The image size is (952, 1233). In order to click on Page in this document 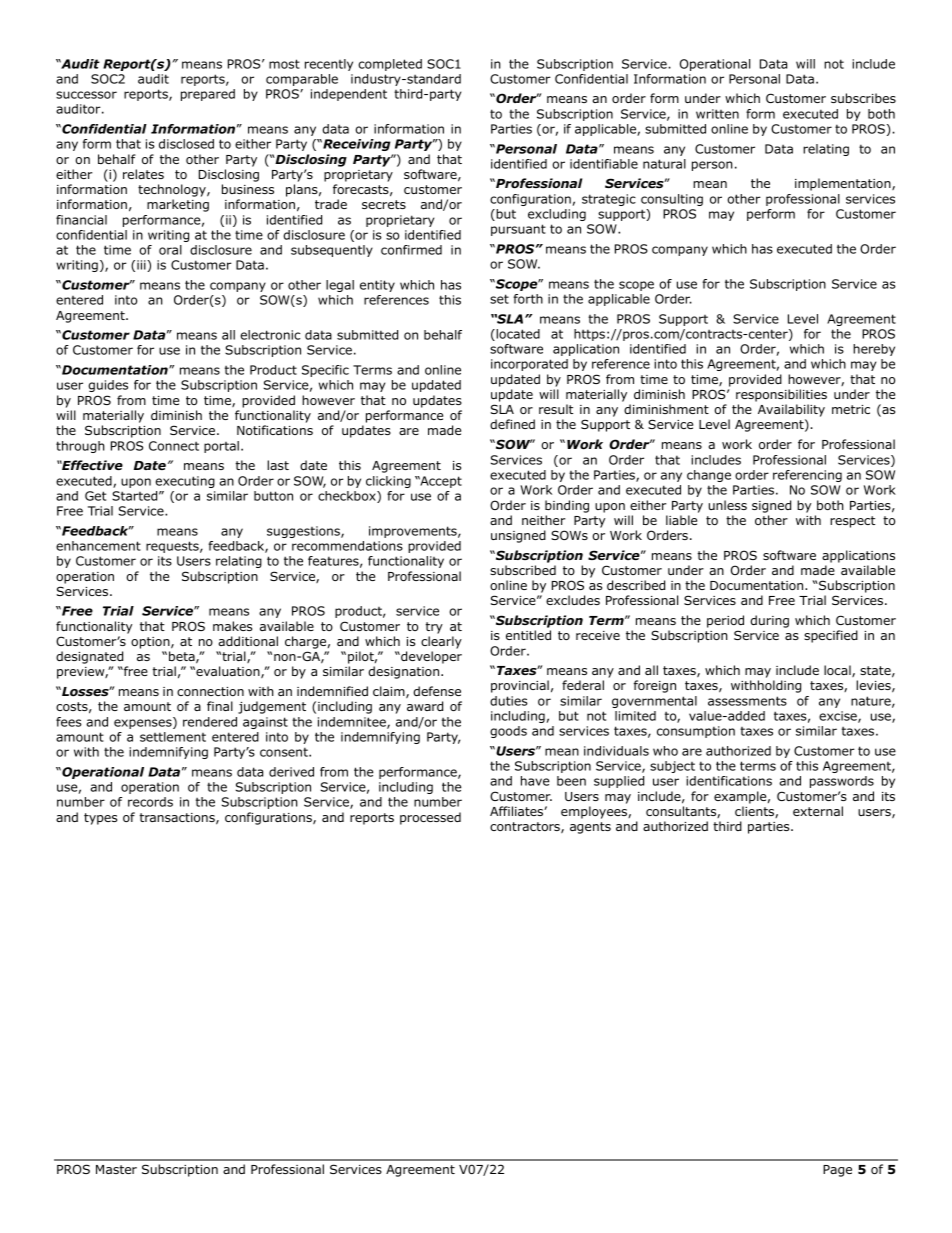, I will do `click(837, 1171)`.
